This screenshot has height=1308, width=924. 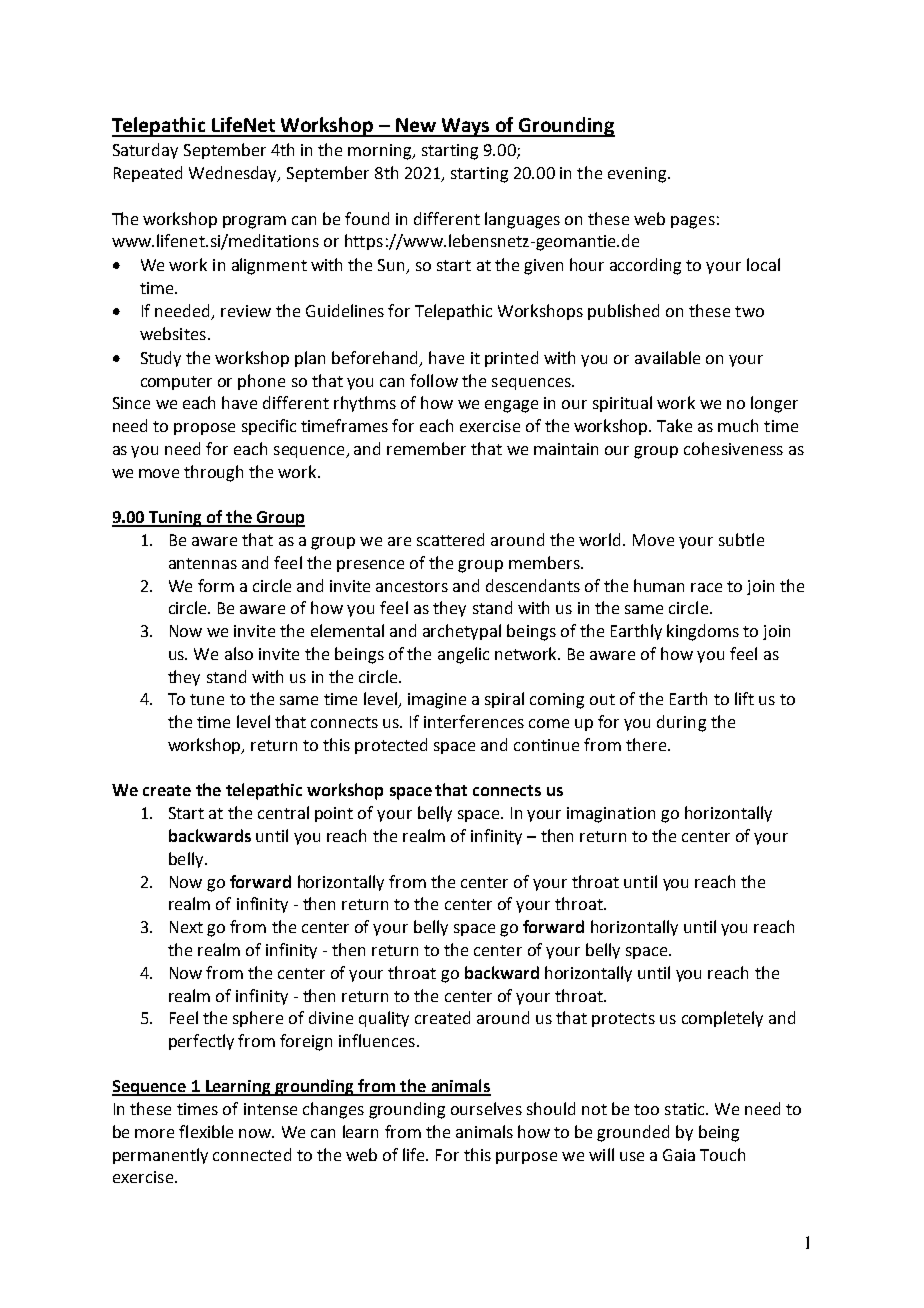 What do you see at coordinates (426, 448) in the screenshot?
I see `remember` at bounding box center [426, 448].
